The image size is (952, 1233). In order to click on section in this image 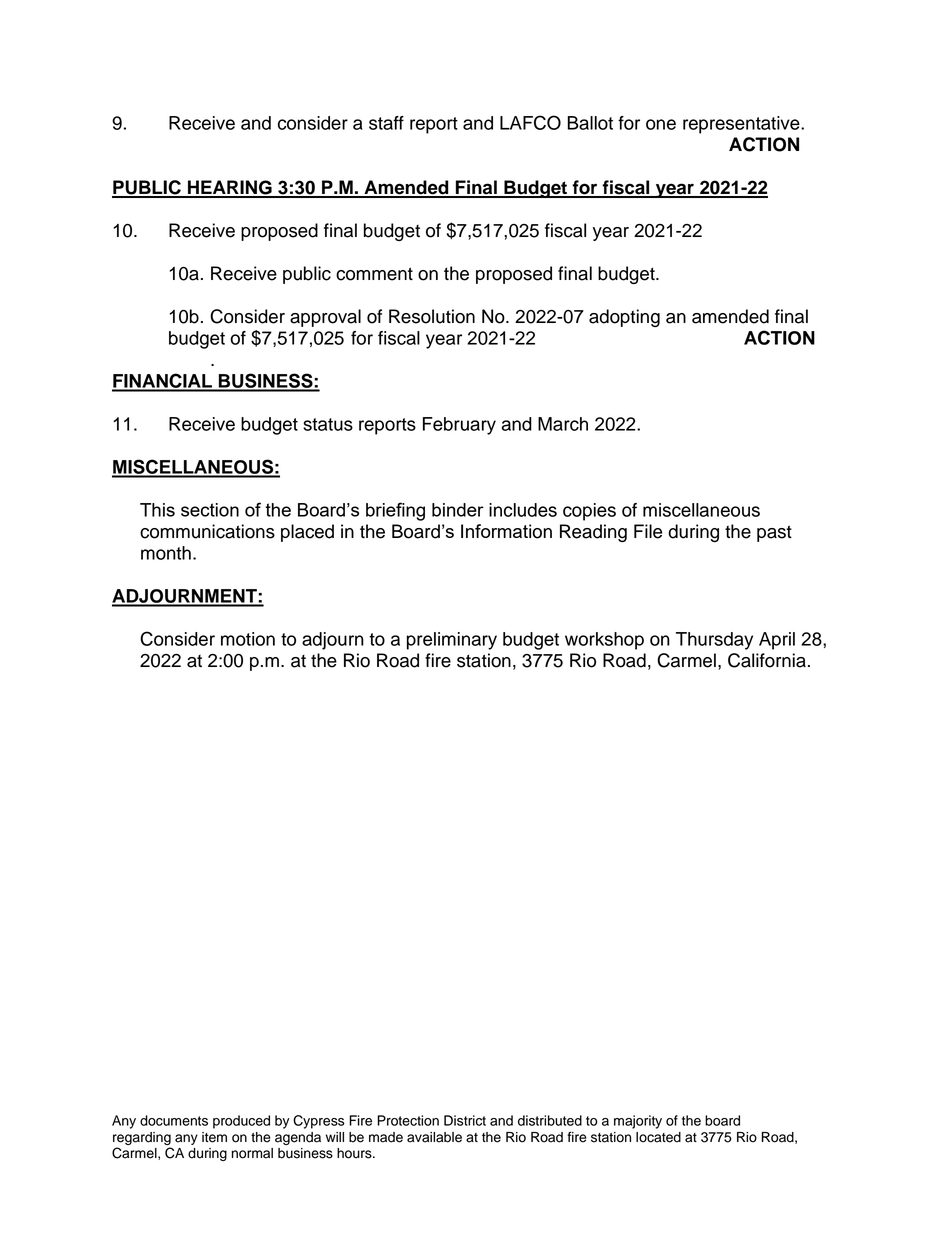, I will do `click(210, 510)`.
